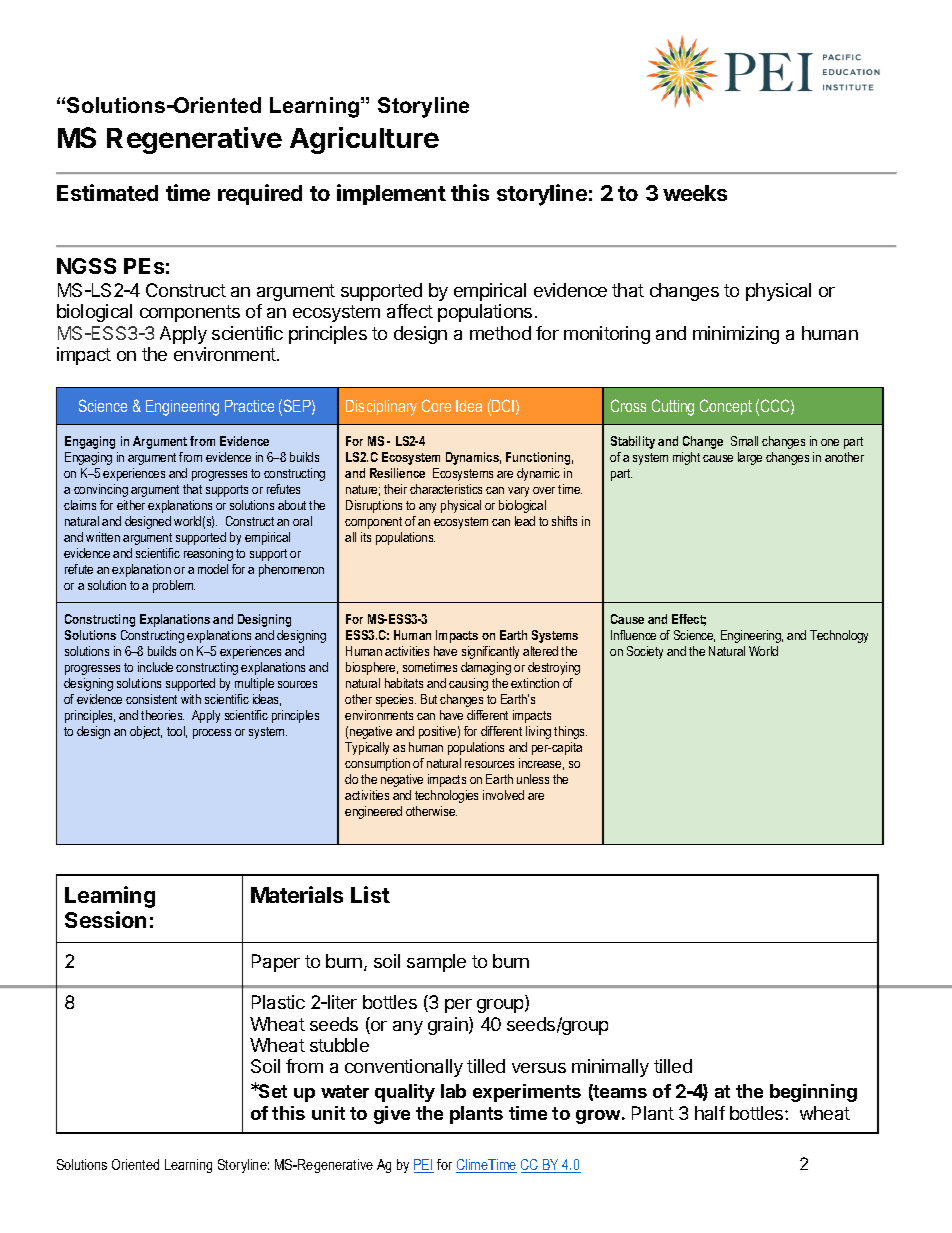  I want to click on implement, so click(391, 194).
